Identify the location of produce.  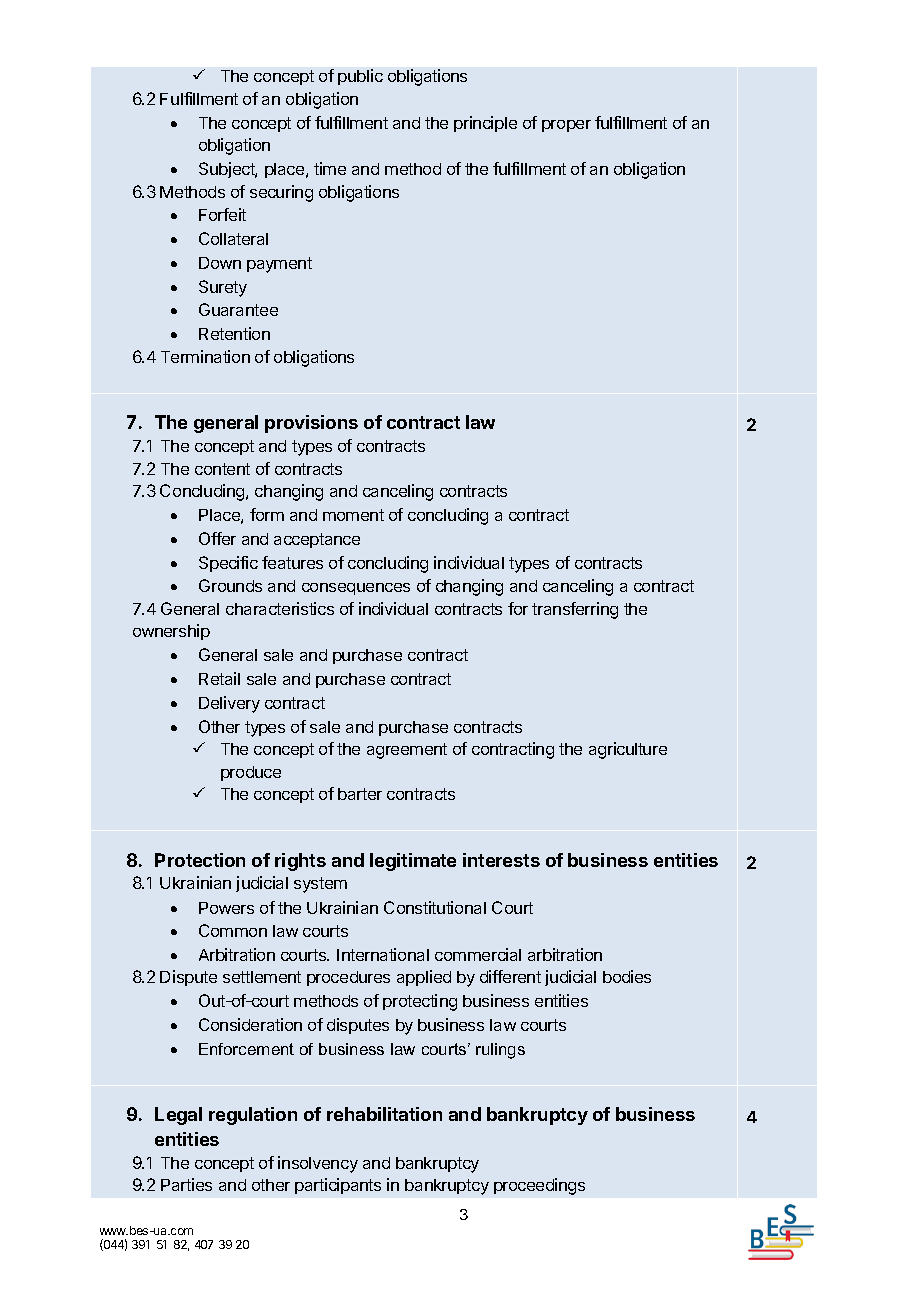
(251, 773).
